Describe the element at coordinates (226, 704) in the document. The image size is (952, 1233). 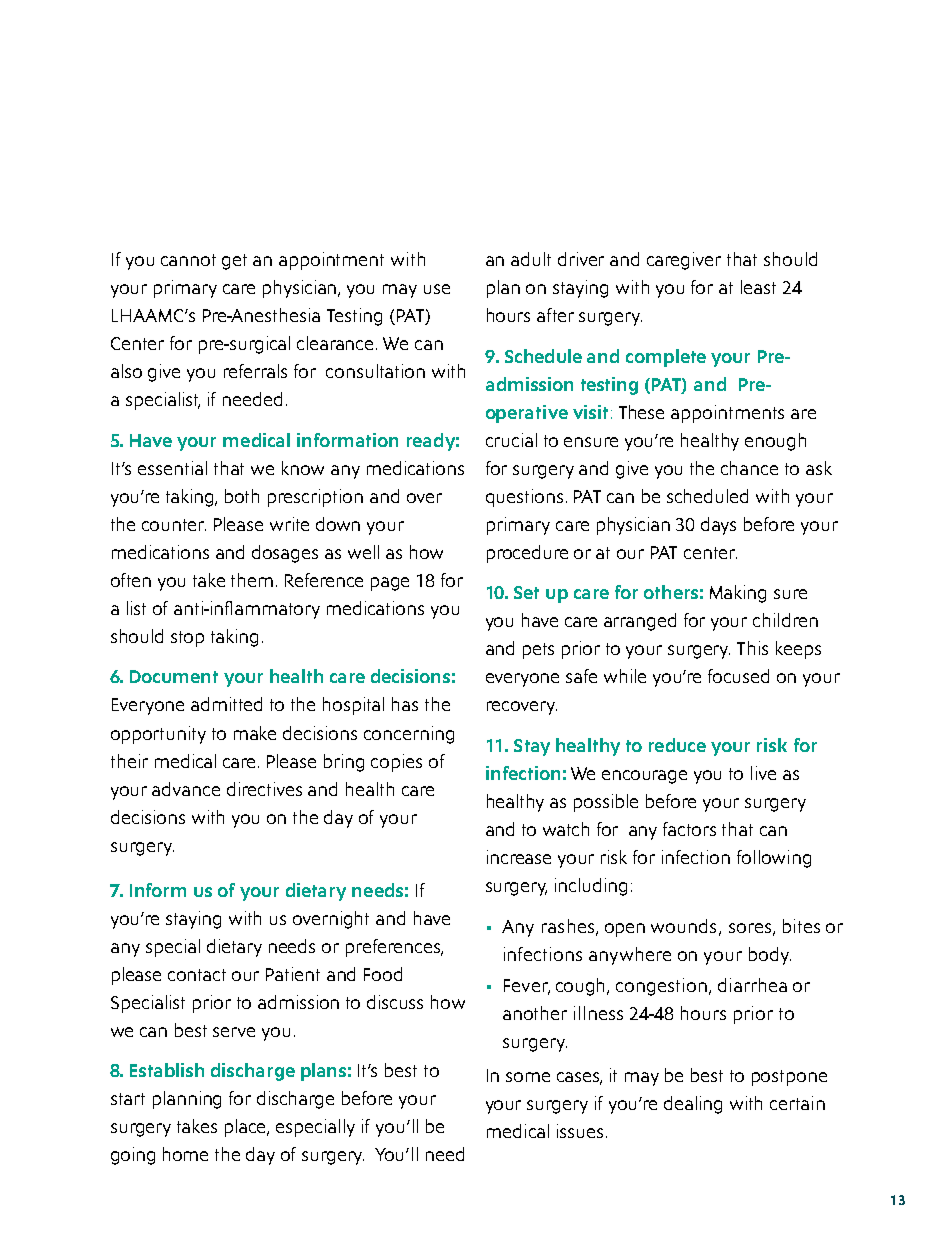
I see `admitted` at that location.
